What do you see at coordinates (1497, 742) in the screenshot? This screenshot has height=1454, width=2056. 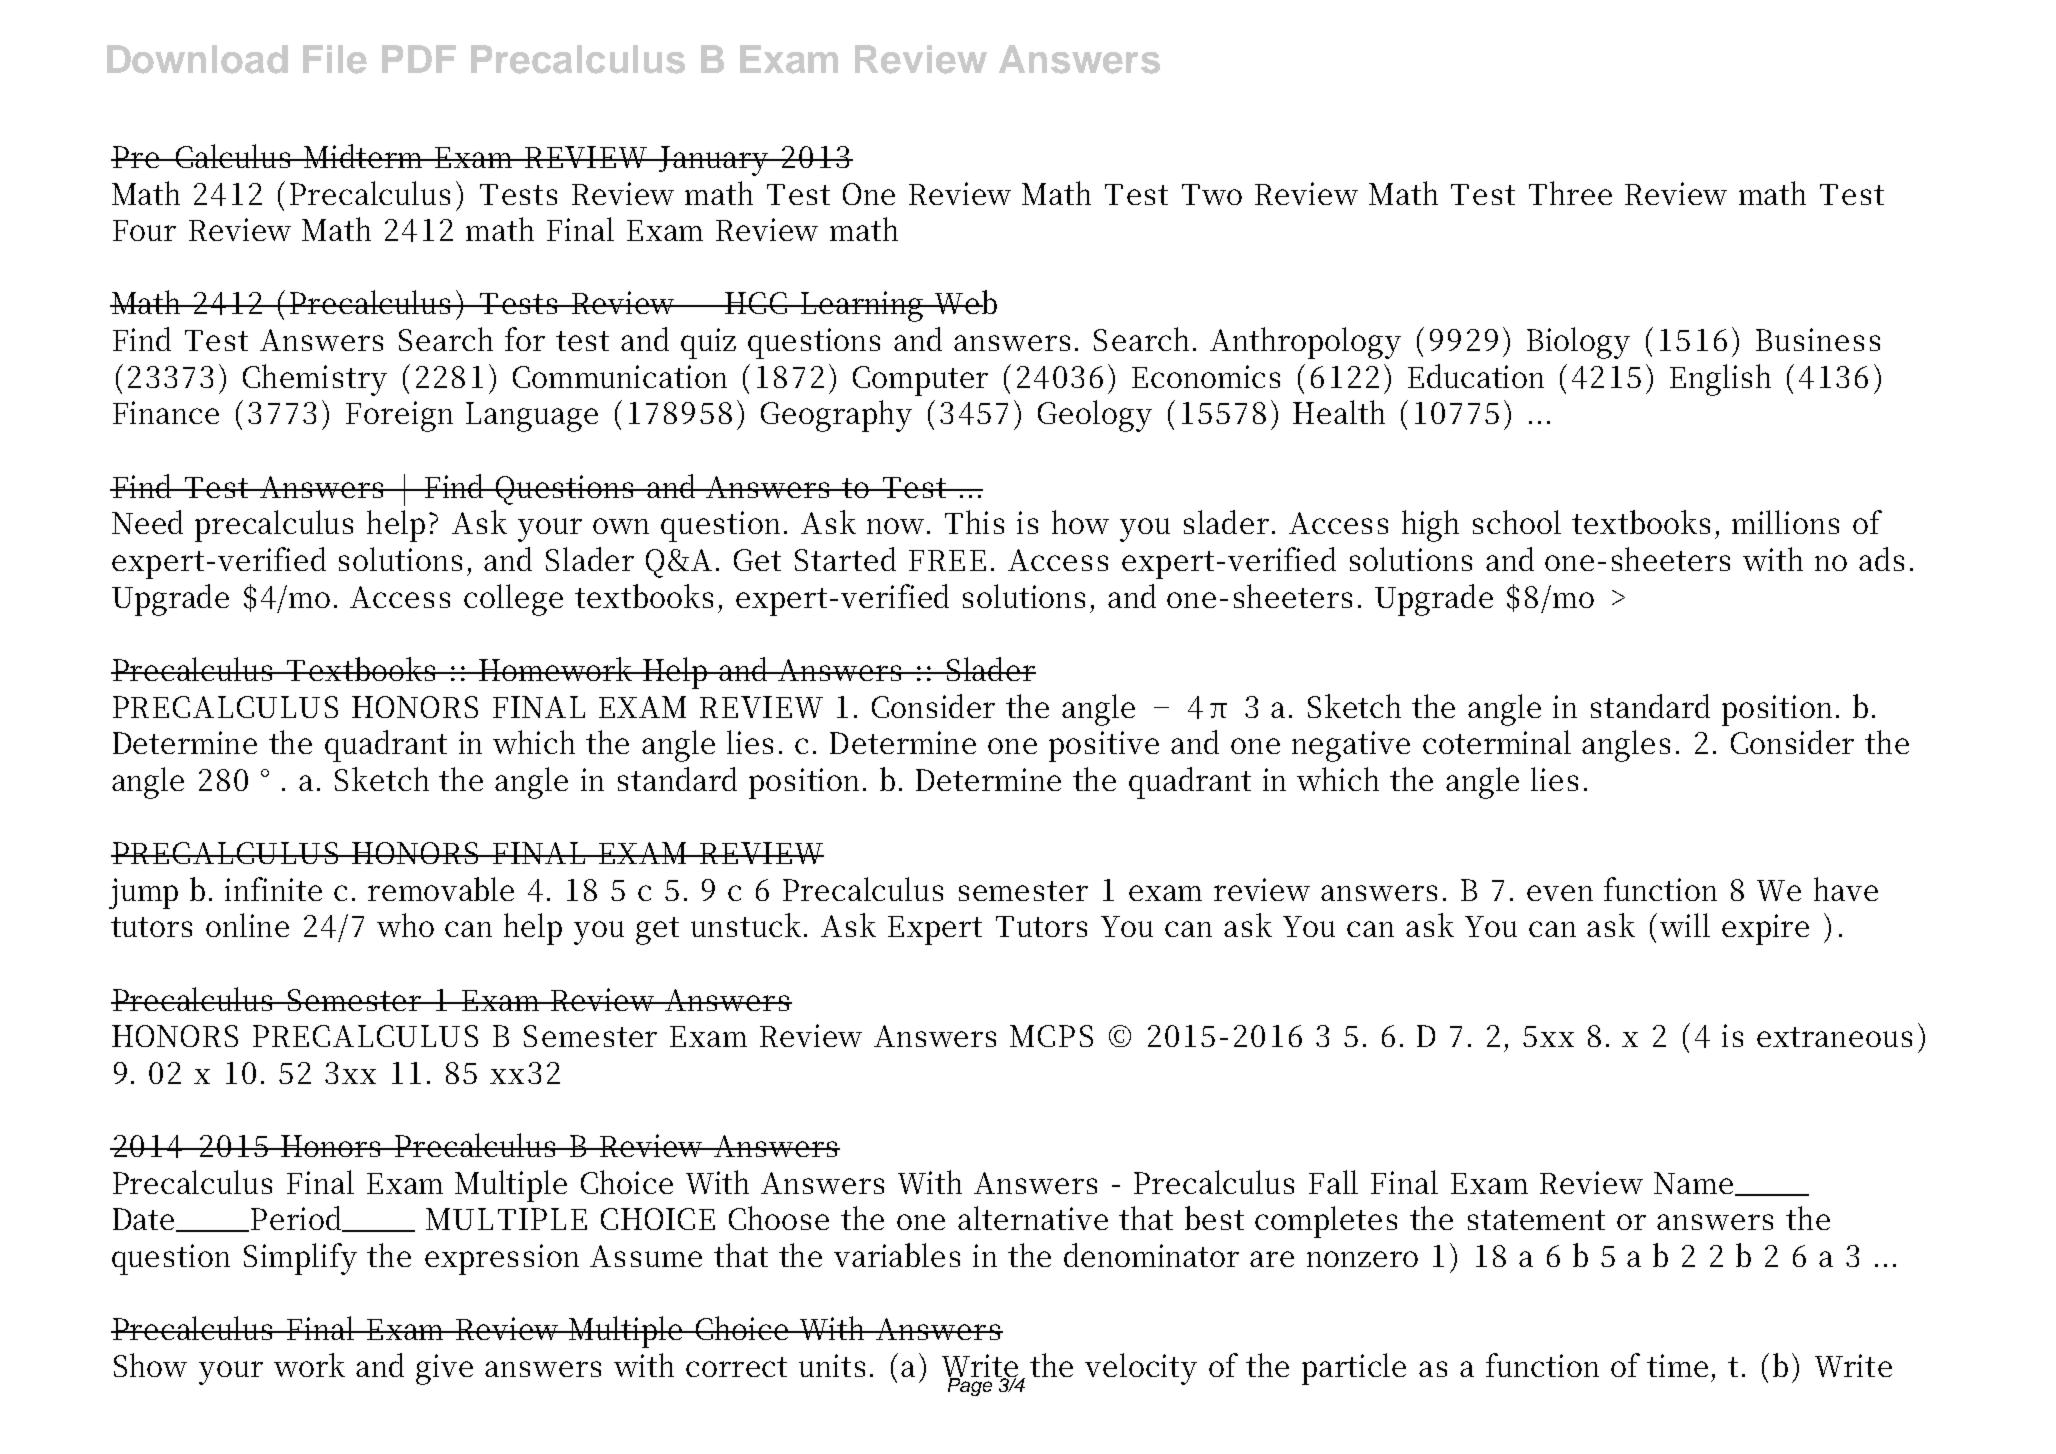 I see `coterminal` at bounding box center [1497, 742].
